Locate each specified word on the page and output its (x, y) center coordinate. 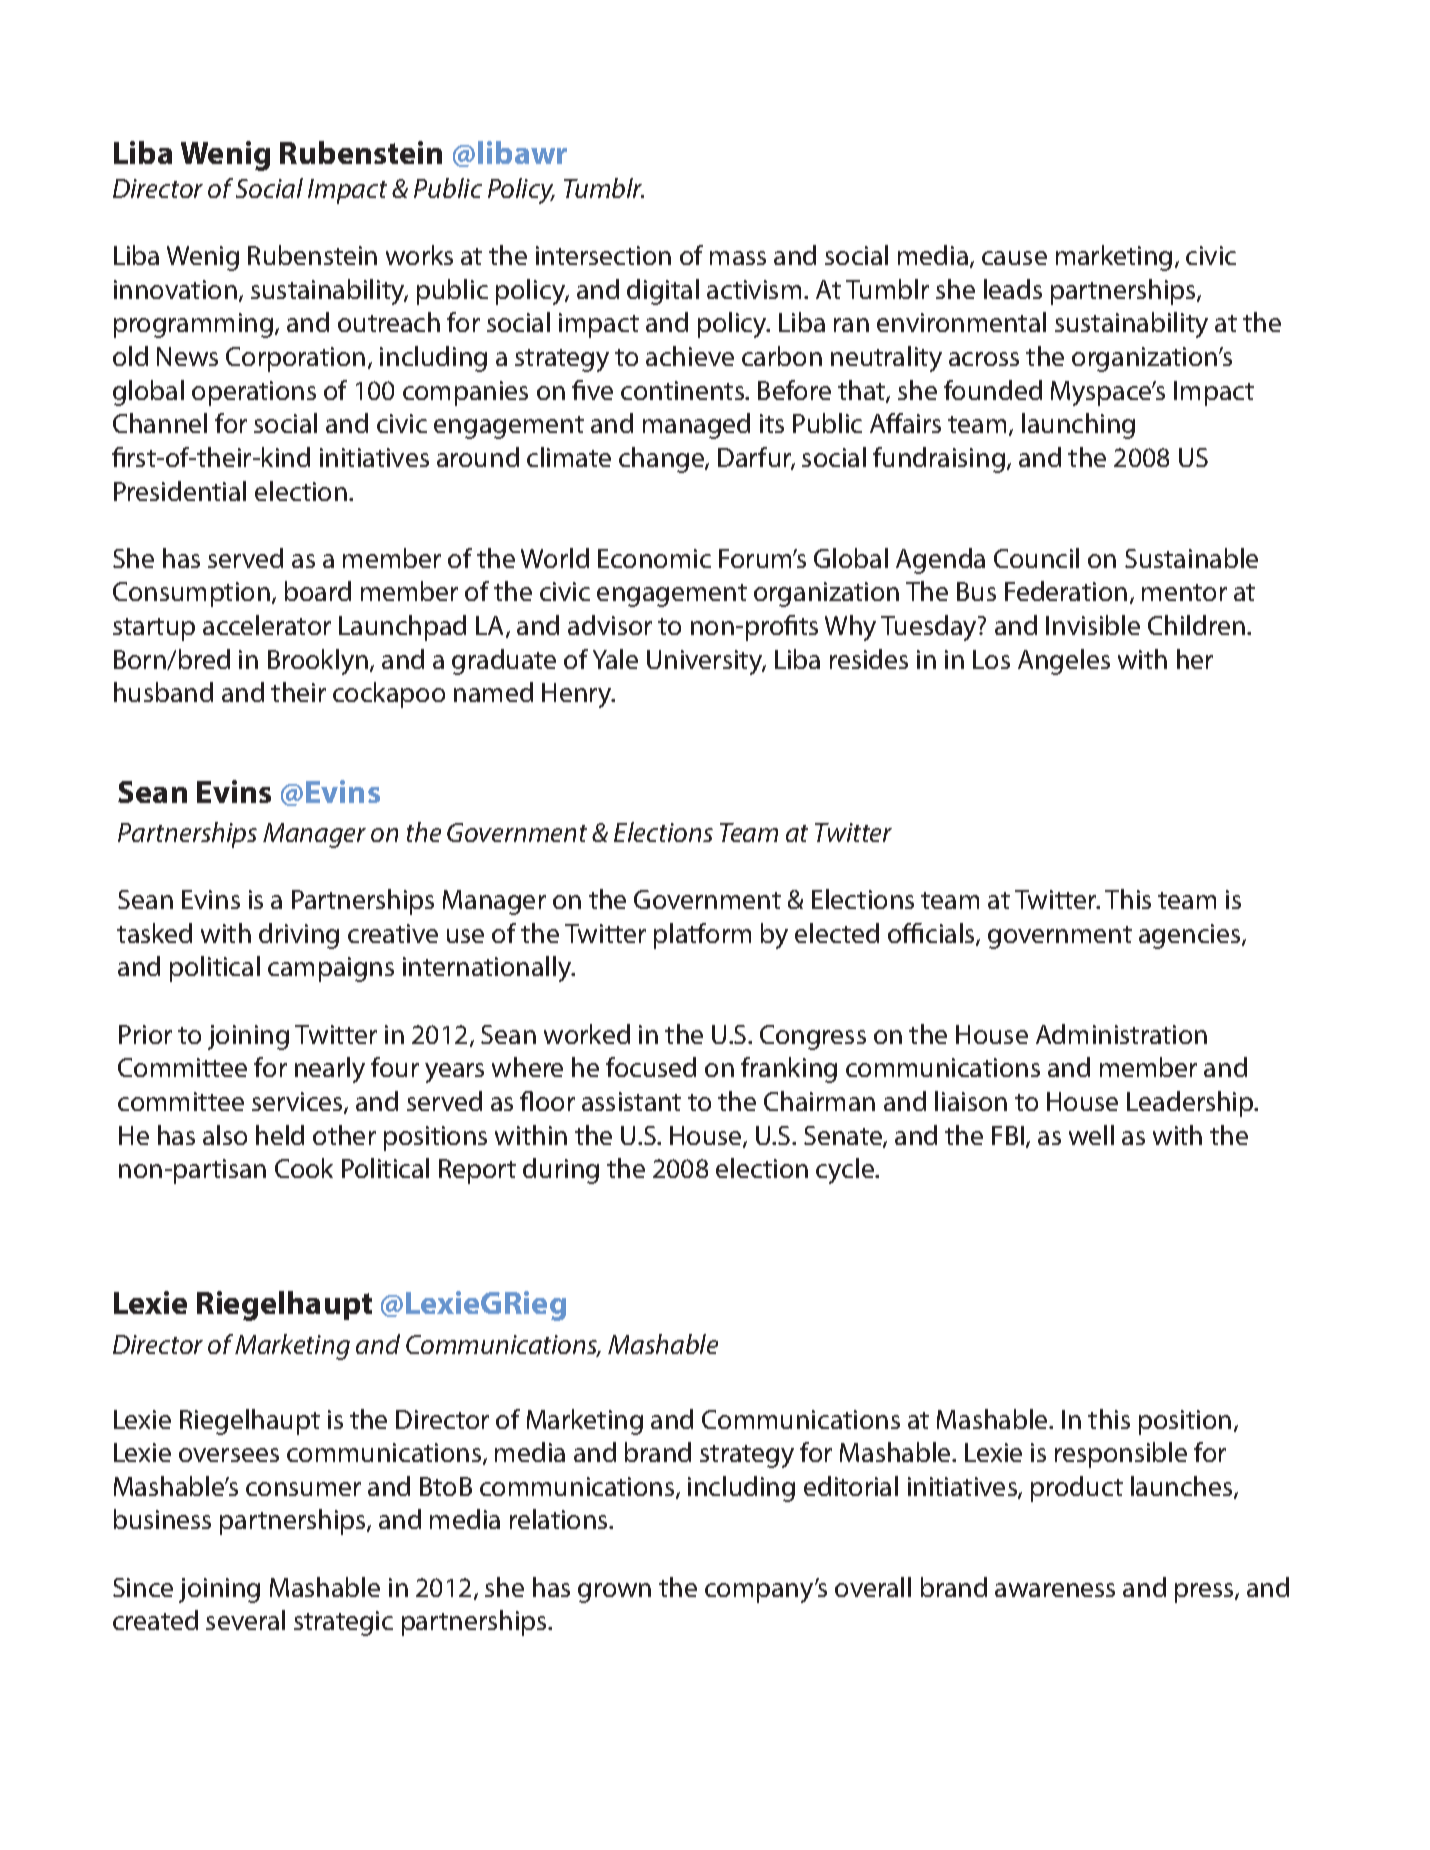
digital (663, 292)
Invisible (1093, 625)
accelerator (267, 625)
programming (195, 325)
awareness (1055, 1590)
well (1091, 1135)
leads (1013, 289)
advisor (610, 625)
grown (614, 1593)
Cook (304, 1168)
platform (702, 936)
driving (299, 936)
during (561, 1171)
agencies (1191, 936)
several (245, 1620)
